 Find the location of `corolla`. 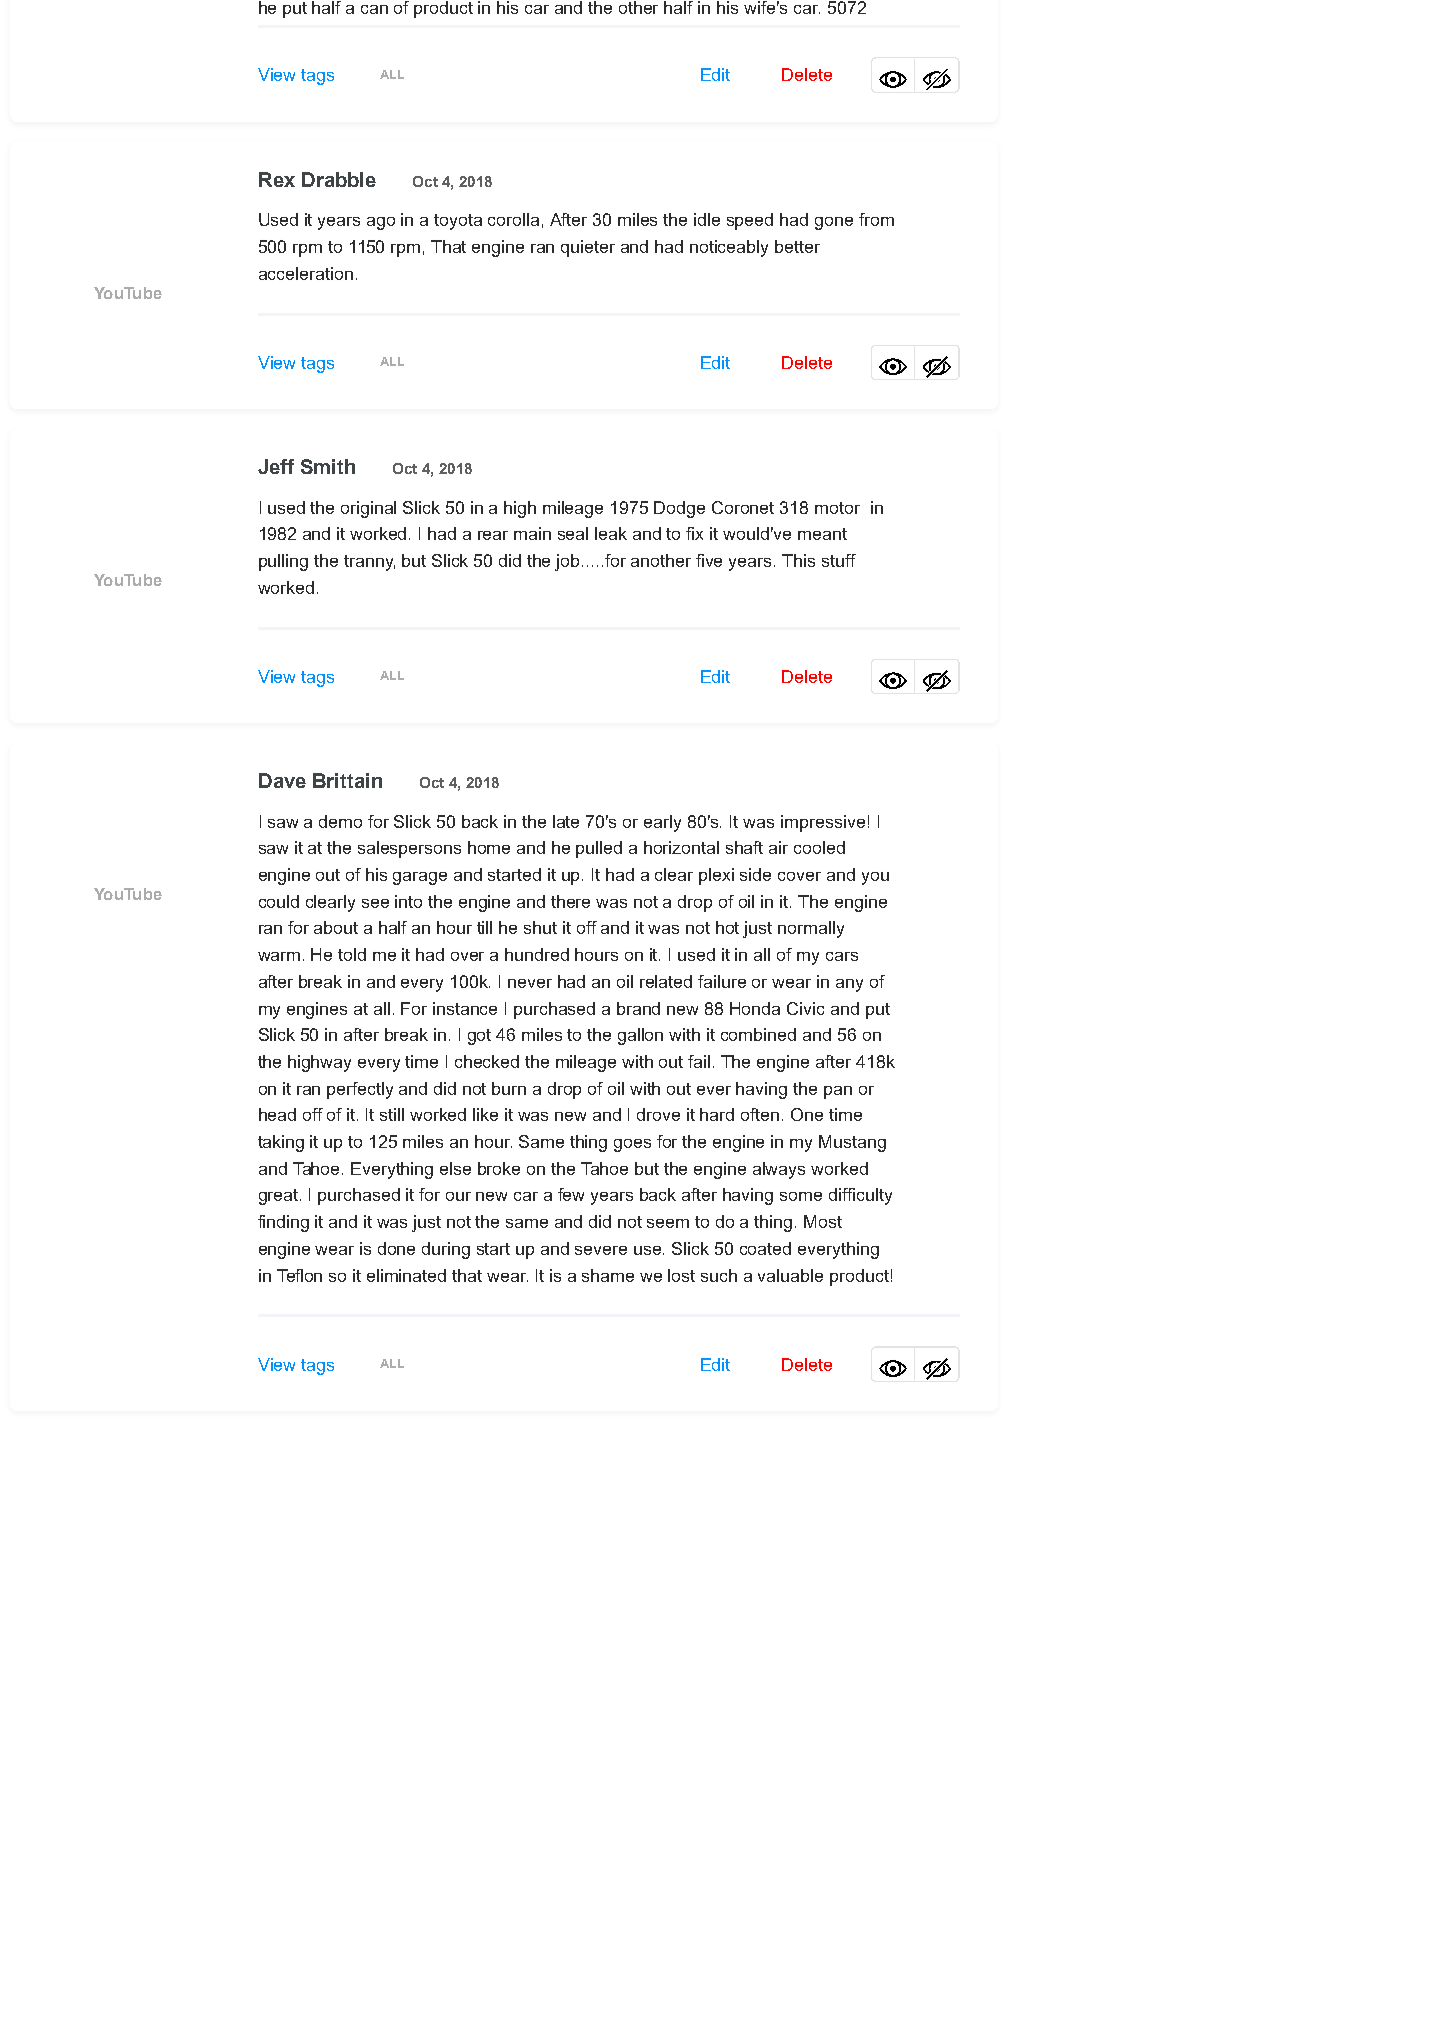

corolla is located at coordinates (513, 219).
